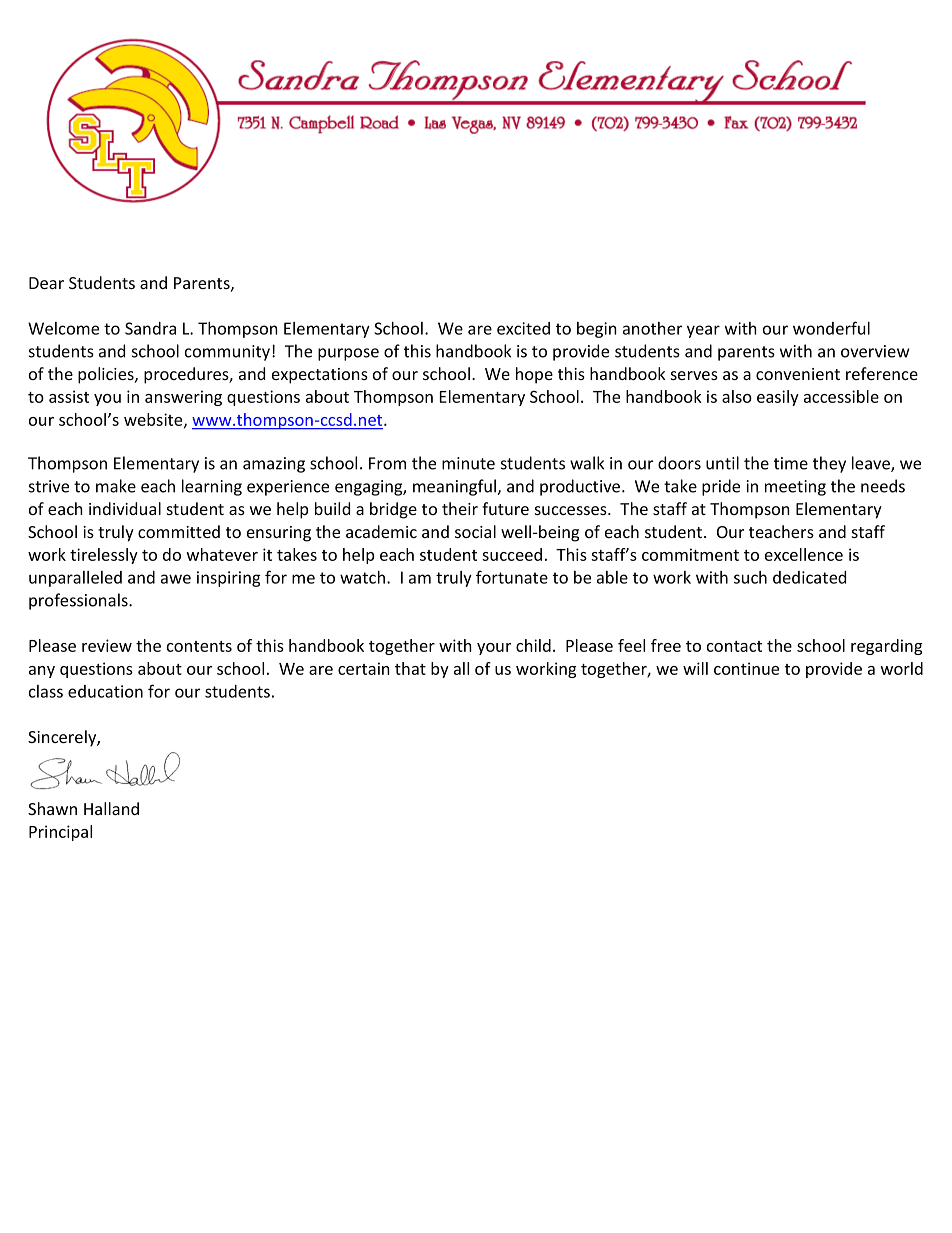 The image size is (952, 1233). Describe the element at coordinates (831, 328) in the screenshot. I see `wonderful` at that location.
